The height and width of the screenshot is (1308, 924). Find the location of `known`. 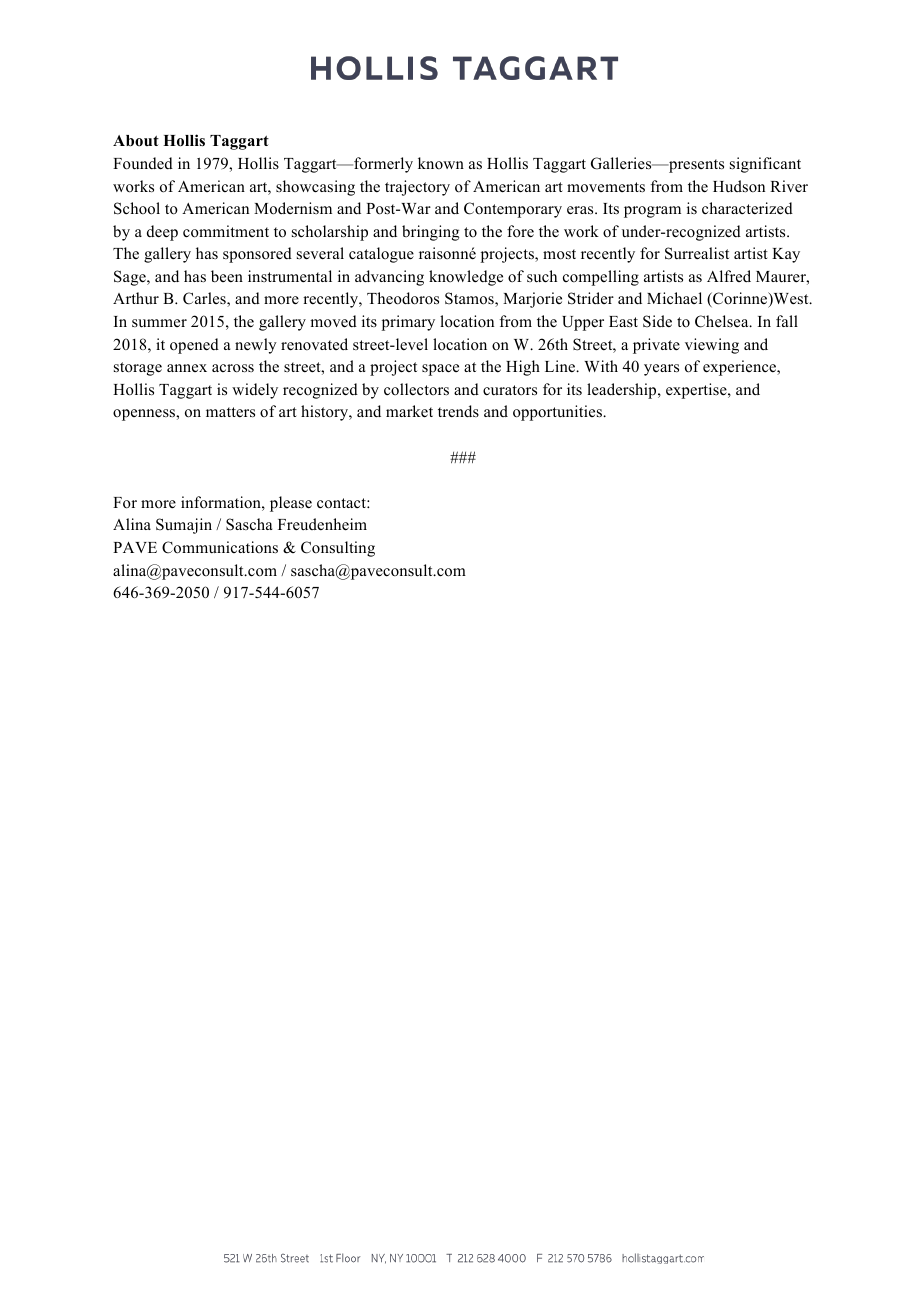

known is located at coordinates (441, 163).
